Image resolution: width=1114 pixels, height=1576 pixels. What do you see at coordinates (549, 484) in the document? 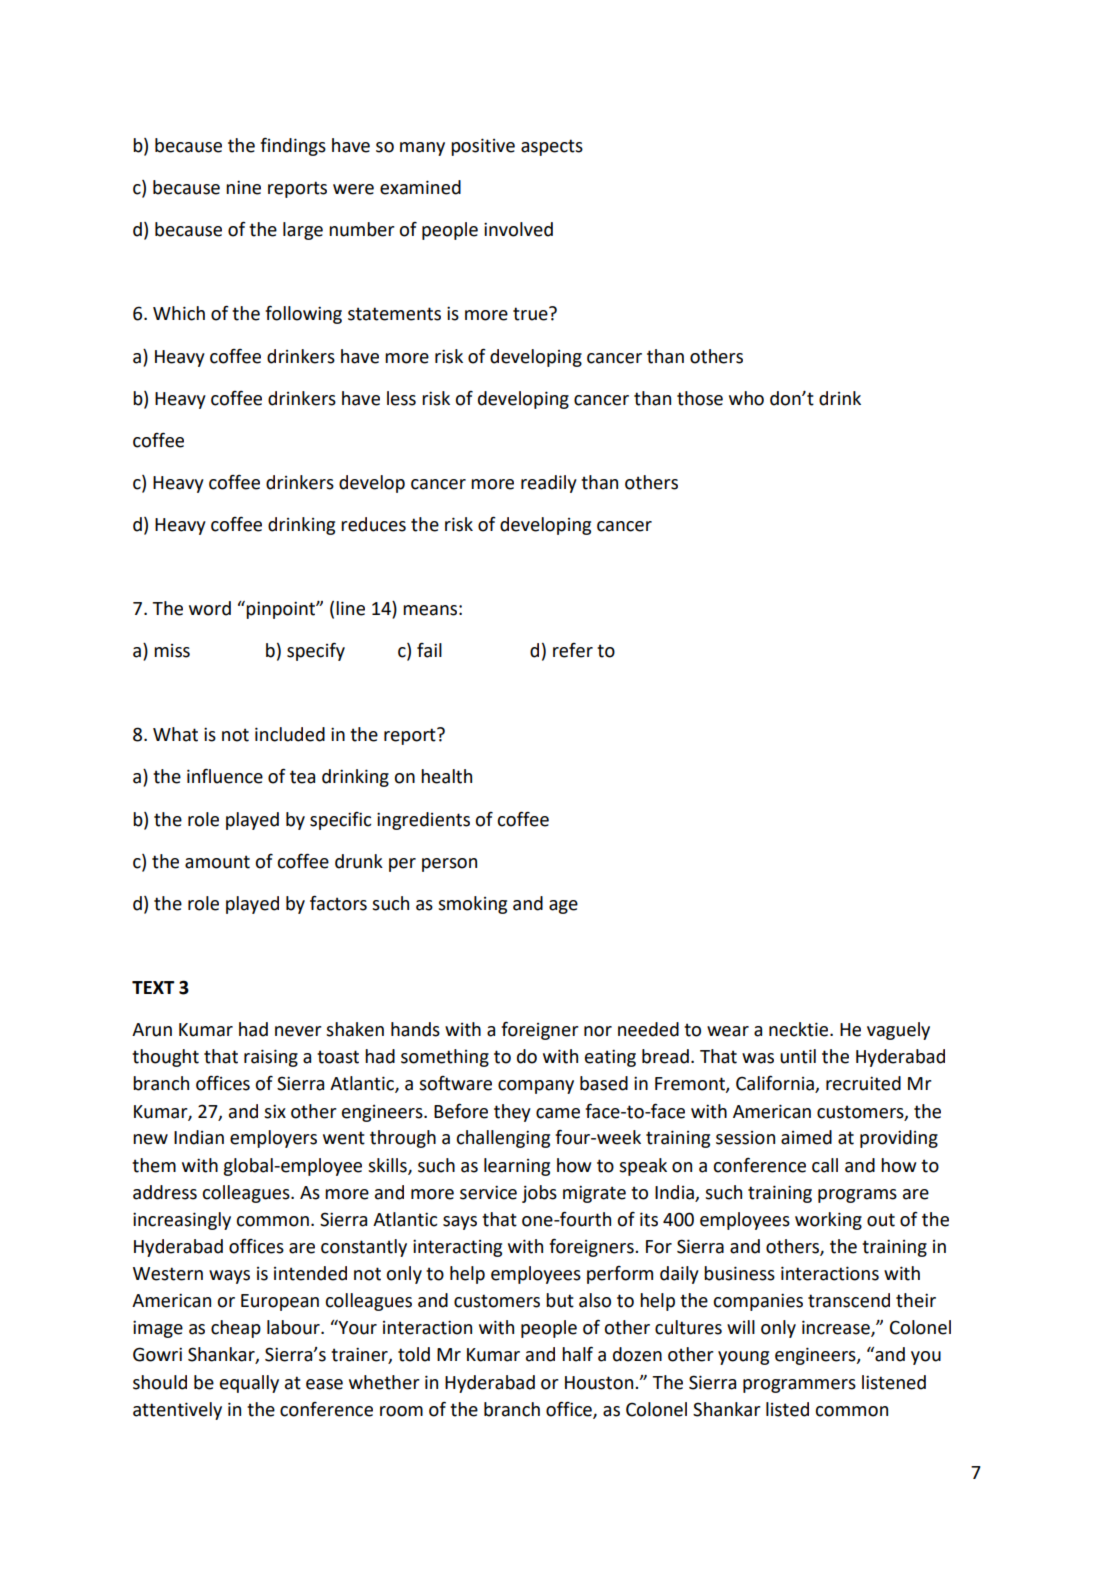
I see `readily` at bounding box center [549, 484].
